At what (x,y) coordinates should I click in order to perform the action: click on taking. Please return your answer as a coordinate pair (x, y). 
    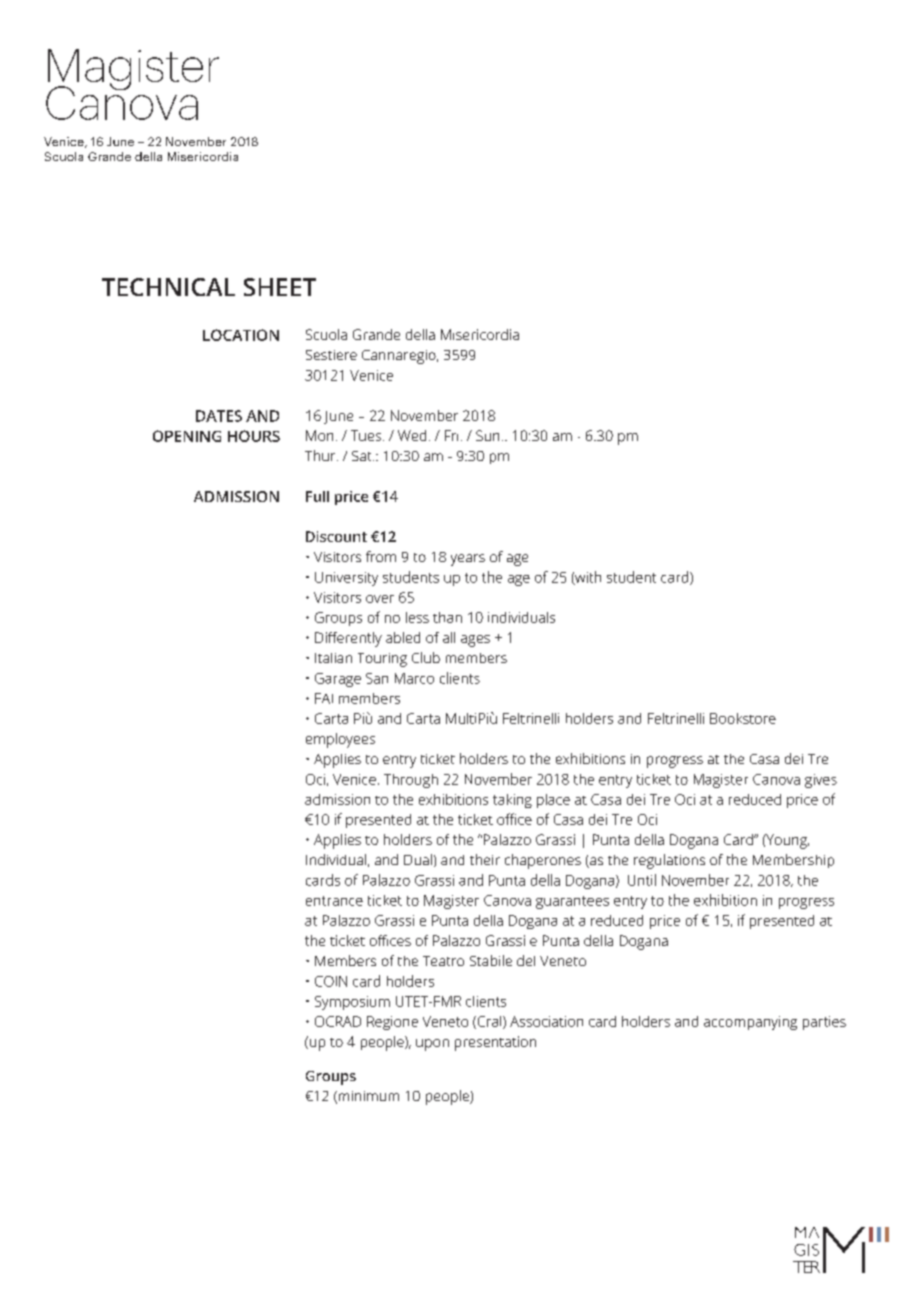
    Looking at the image, I should click on (512, 801).
